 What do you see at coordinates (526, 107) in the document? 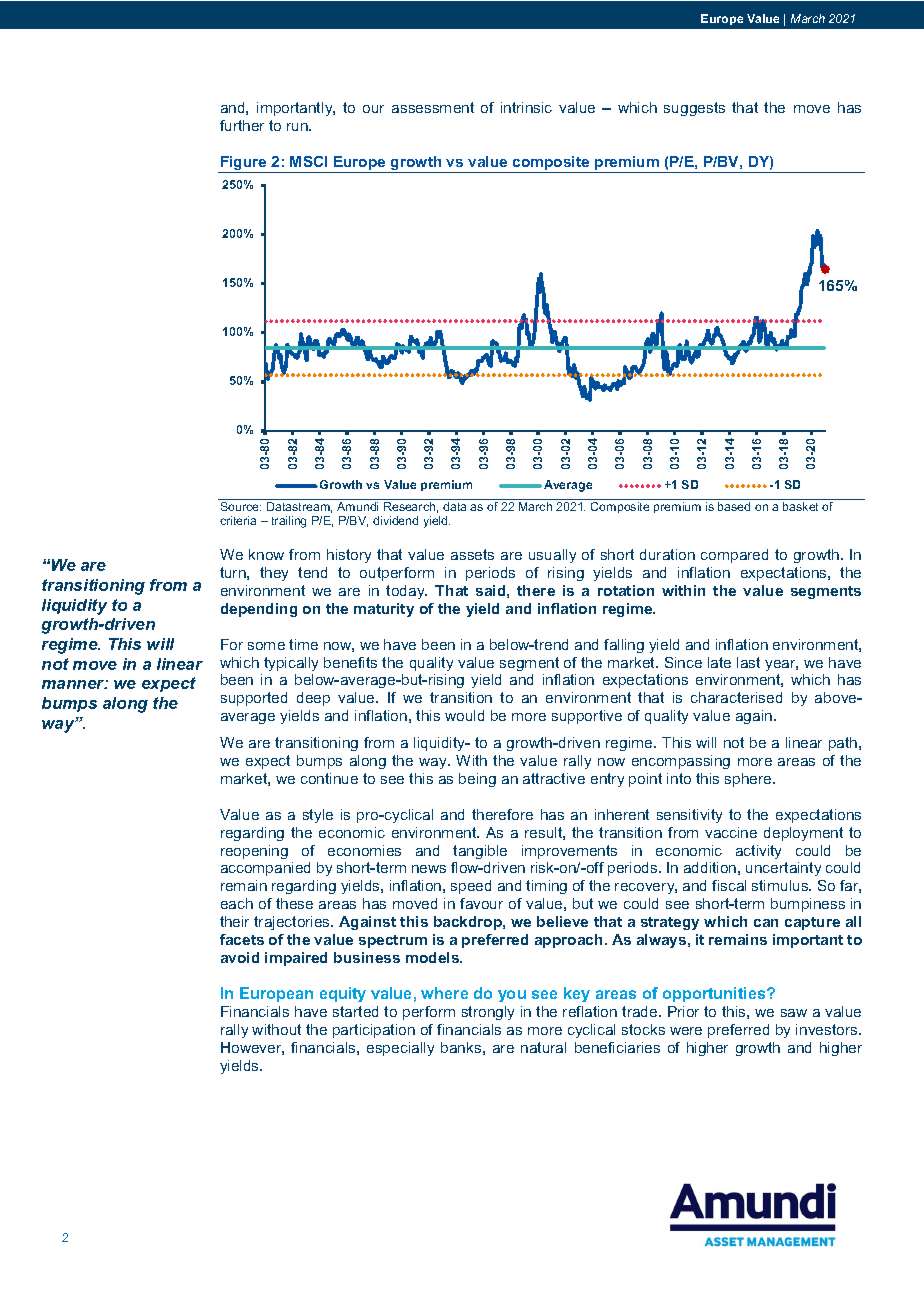
I see `intrinsic` at bounding box center [526, 107].
